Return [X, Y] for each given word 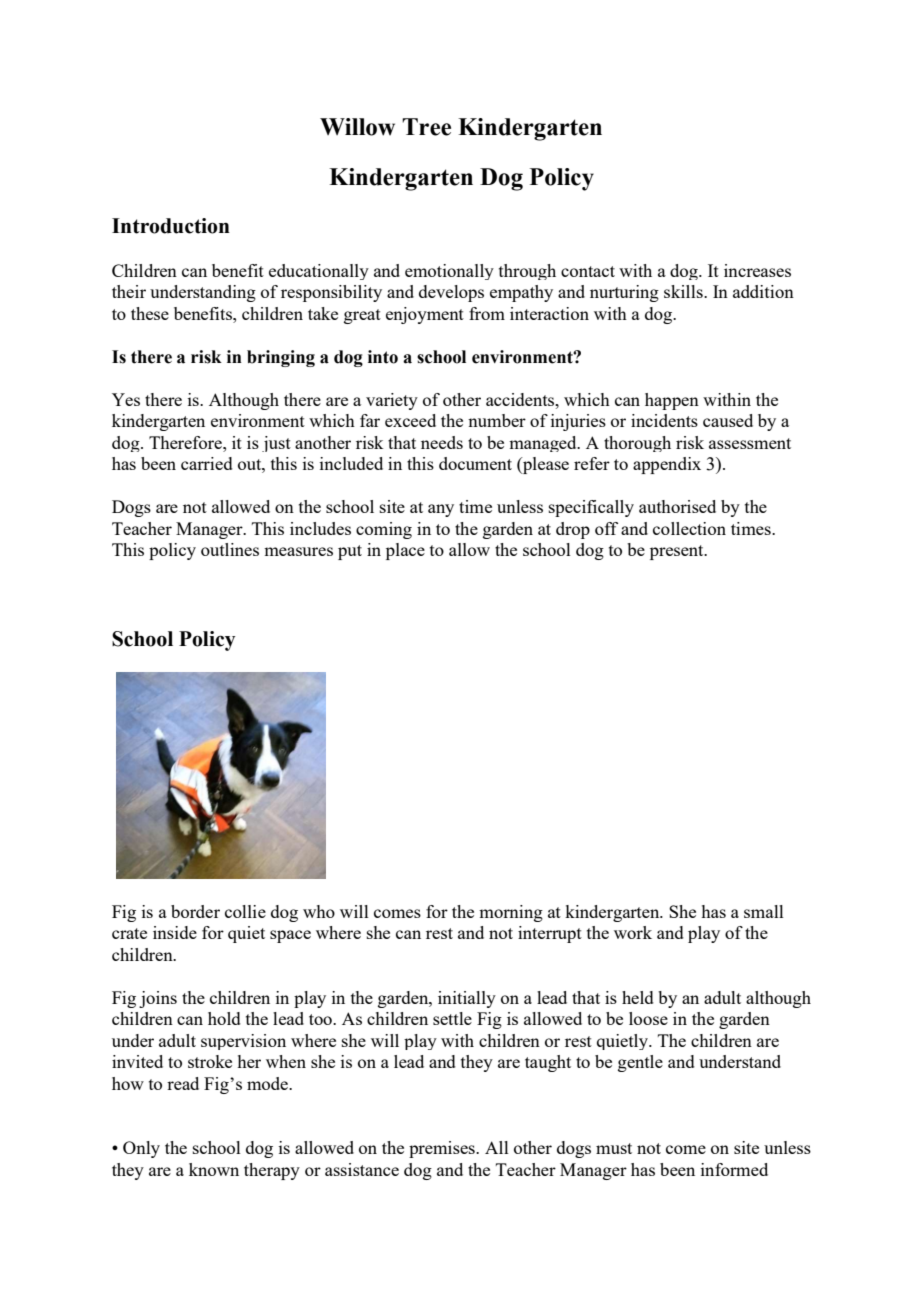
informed [734, 1169]
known [214, 1169]
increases [757, 270]
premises [443, 1149]
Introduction [171, 226]
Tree [426, 127]
